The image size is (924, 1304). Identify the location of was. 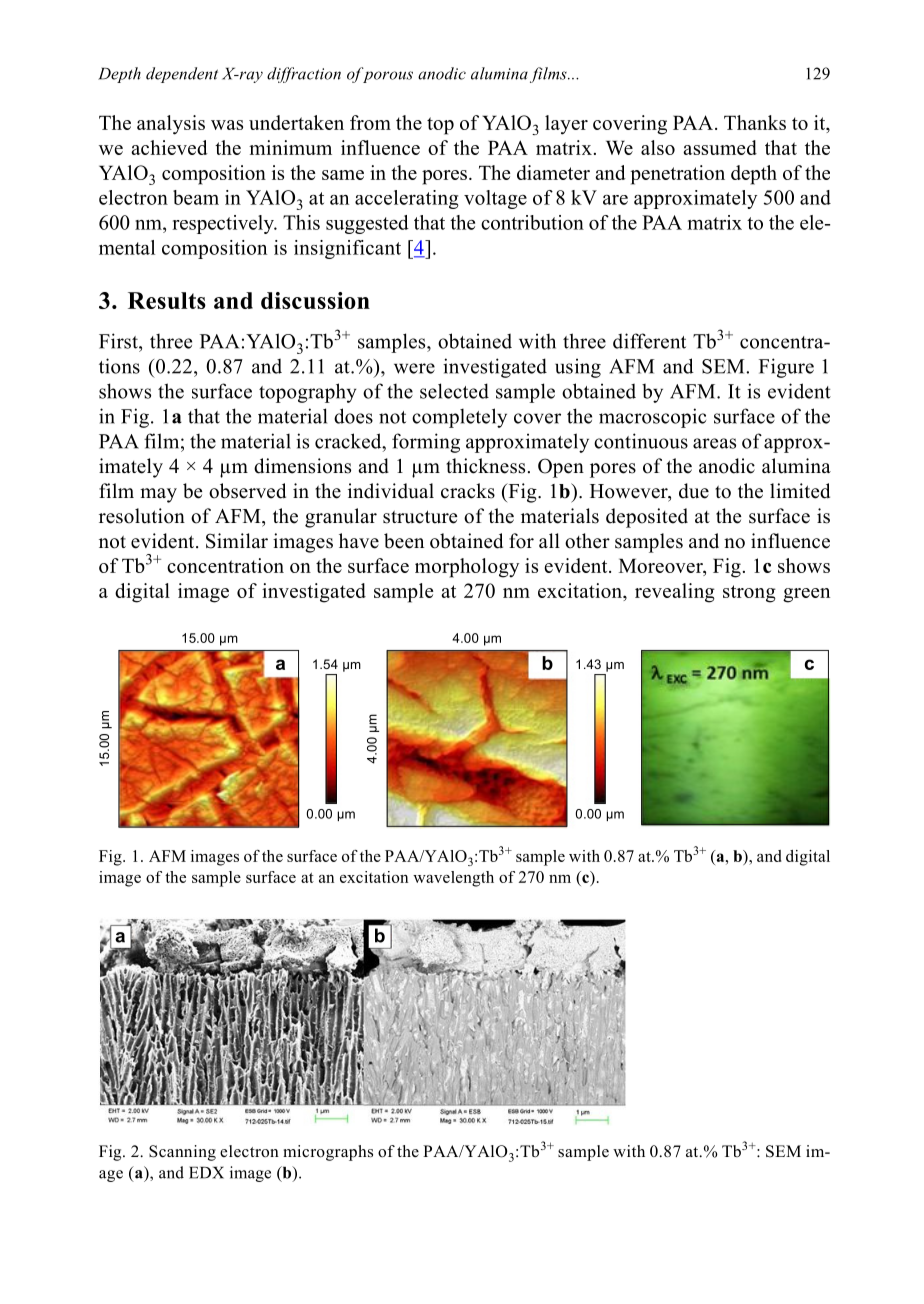
(227, 125).
